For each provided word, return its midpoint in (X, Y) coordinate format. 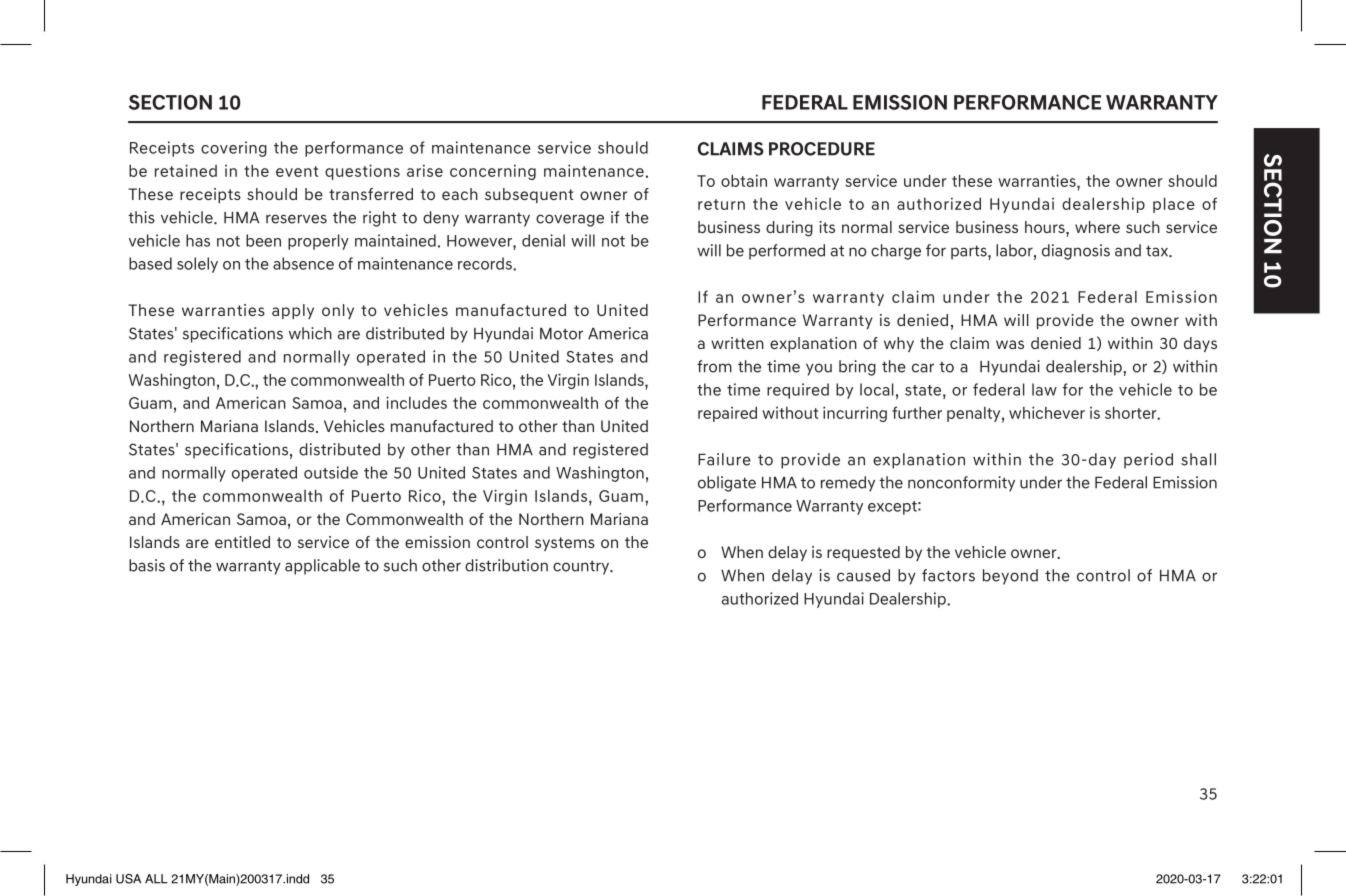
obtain (744, 180)
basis (147, 565)
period (1148, 461)
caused (863, 575)
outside (331, 472)
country (582, 567)
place (1174, 205)
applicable (322, 567)
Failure (724, 459)
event (297, 171)
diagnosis (1076, 252)
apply (293, 311)
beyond (1010, 577)
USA (128, 879)
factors (948, 575)
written (737, 343)
